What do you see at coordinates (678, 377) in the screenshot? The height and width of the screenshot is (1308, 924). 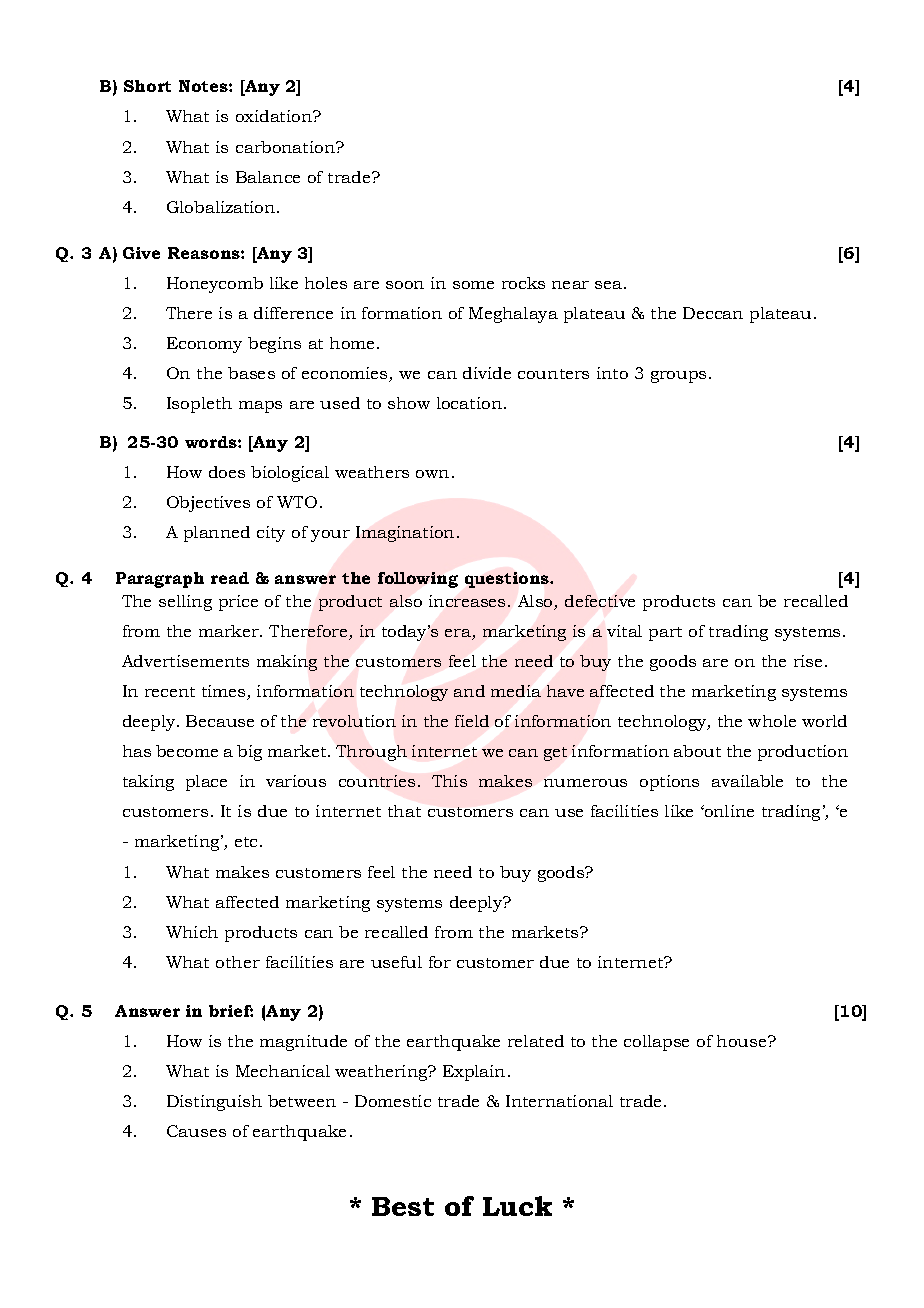 I see `groups` at bounding box center [678, 377].
